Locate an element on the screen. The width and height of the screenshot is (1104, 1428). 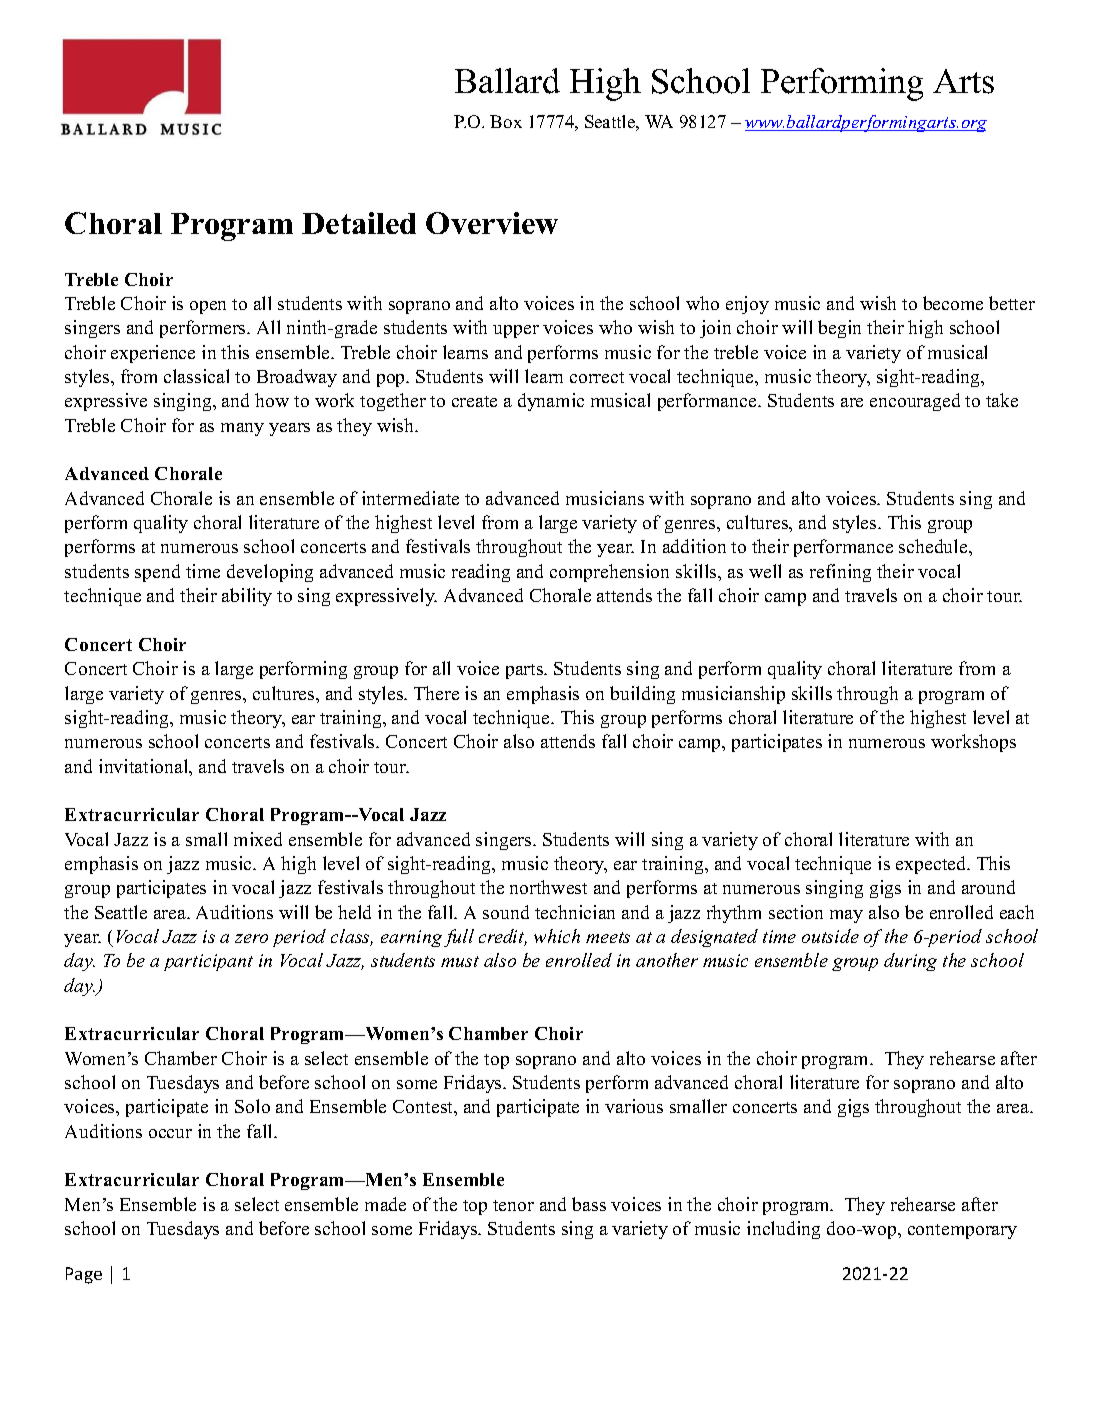
Page is located at coordinates (84, 1275).
